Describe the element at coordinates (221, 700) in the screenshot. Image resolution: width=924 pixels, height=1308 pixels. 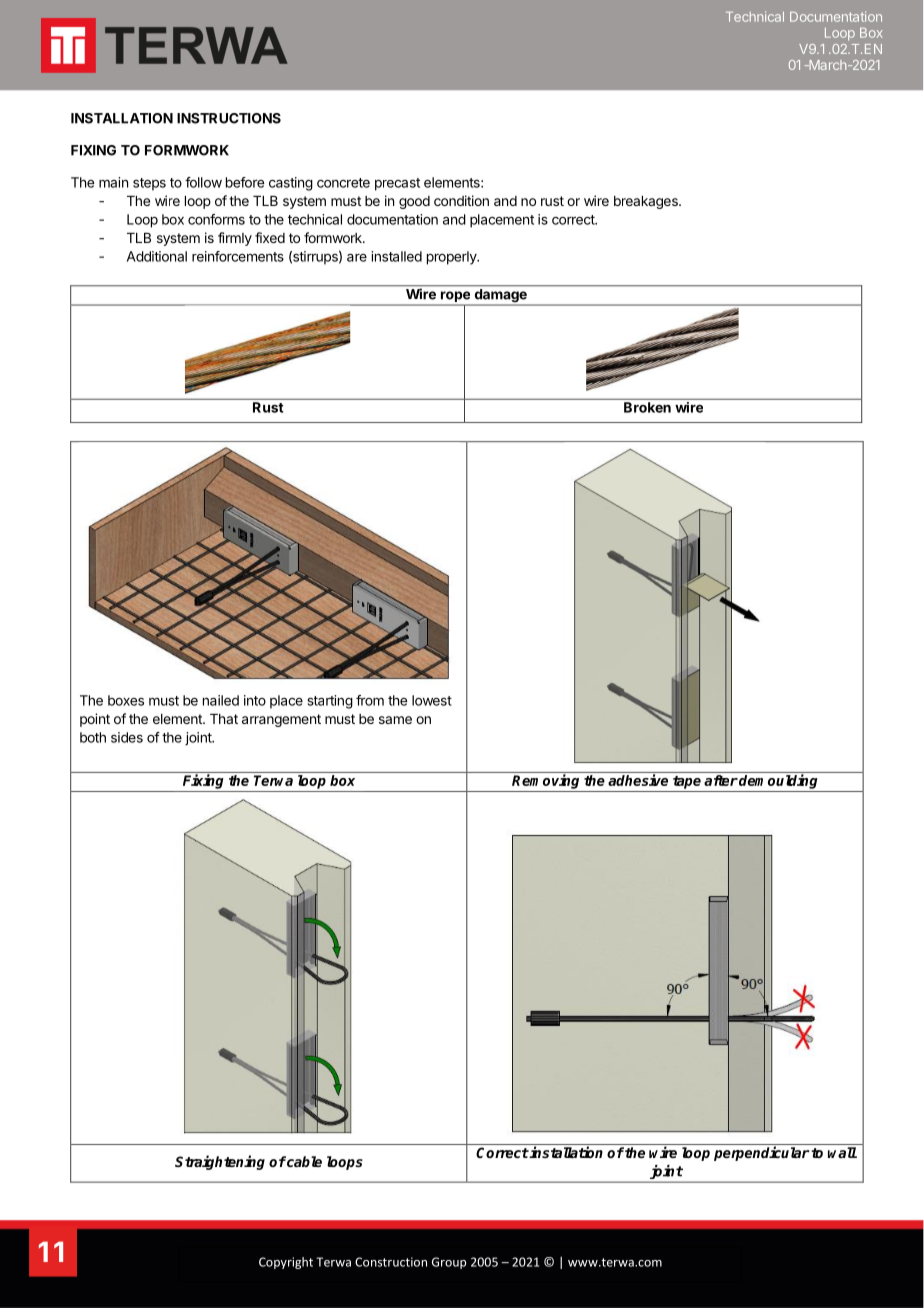
I see `nailed` at that location.
